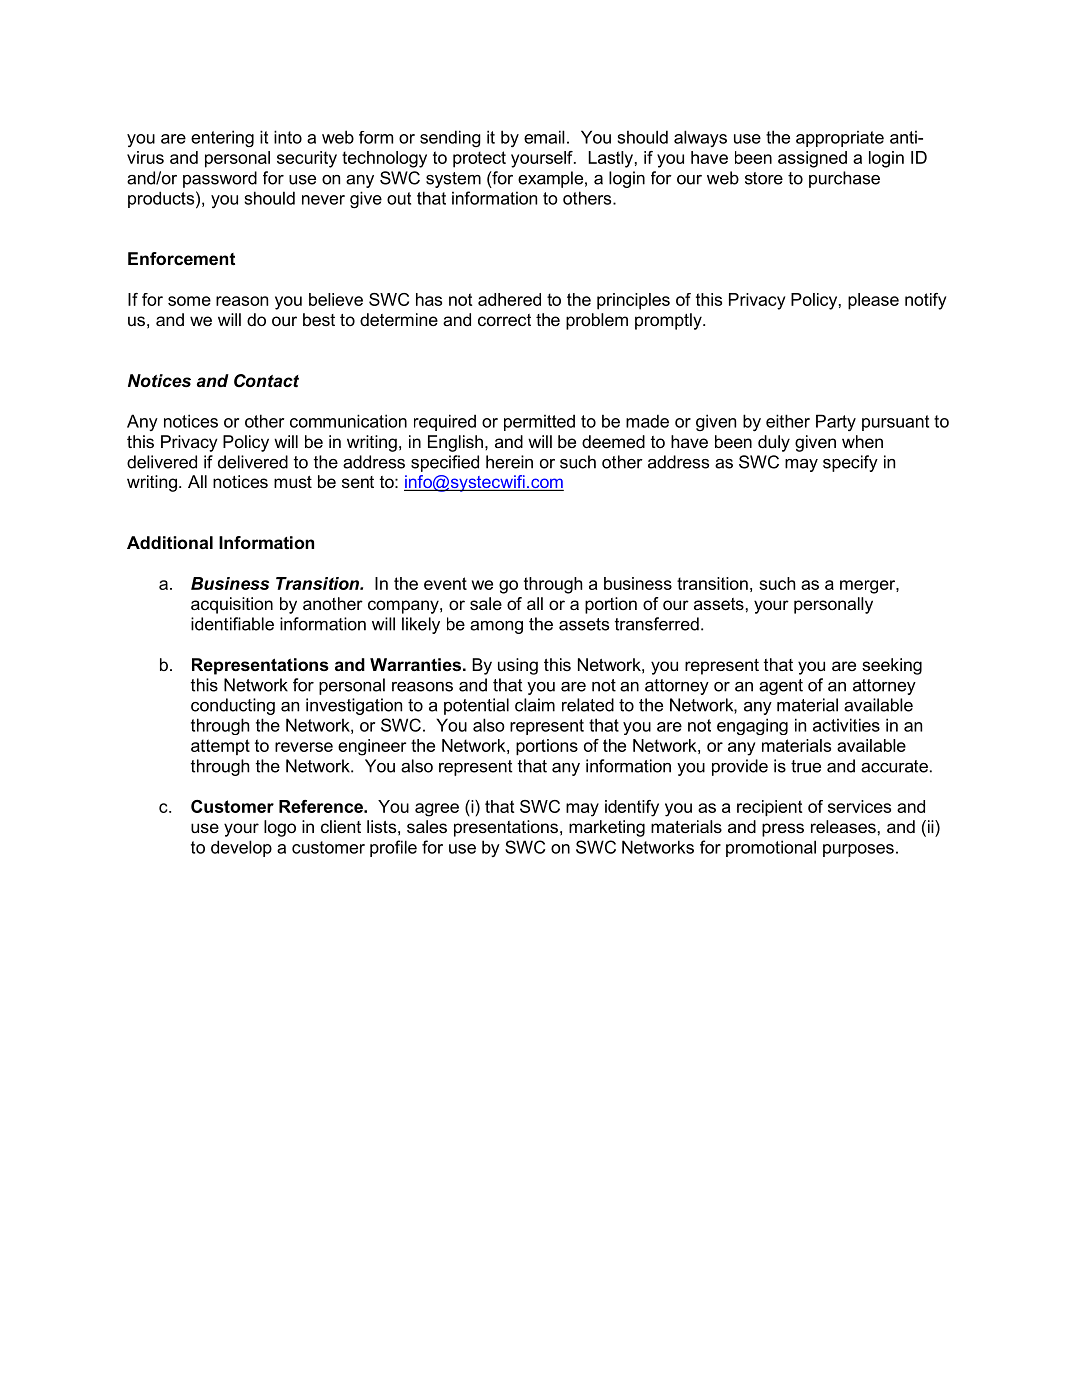  What do you see at coordinates (280, 828) in the screenshot?
I see `logo` at bounding box center [280, 828].
